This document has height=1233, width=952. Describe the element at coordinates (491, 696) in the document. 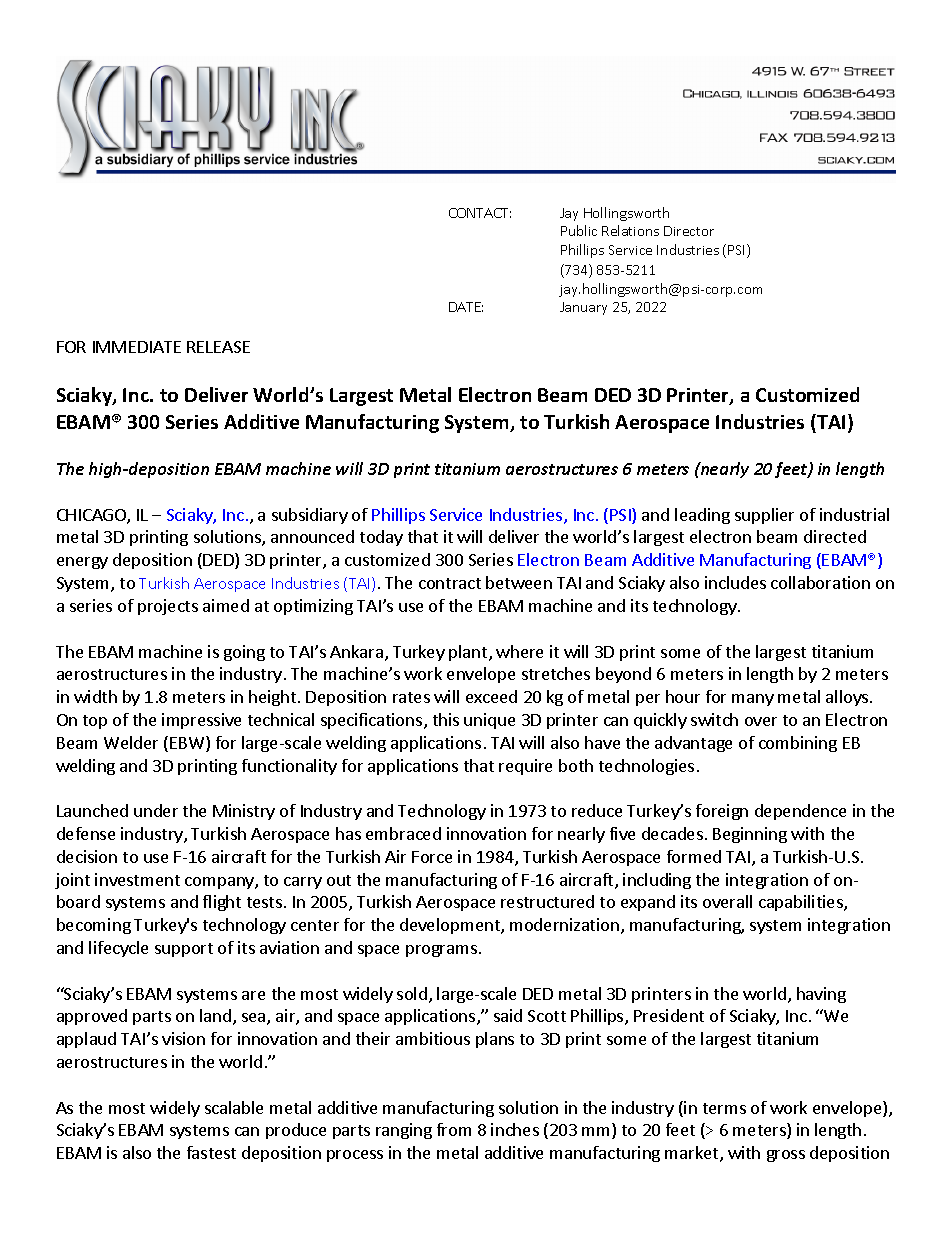

I see `exceed` at that location.
